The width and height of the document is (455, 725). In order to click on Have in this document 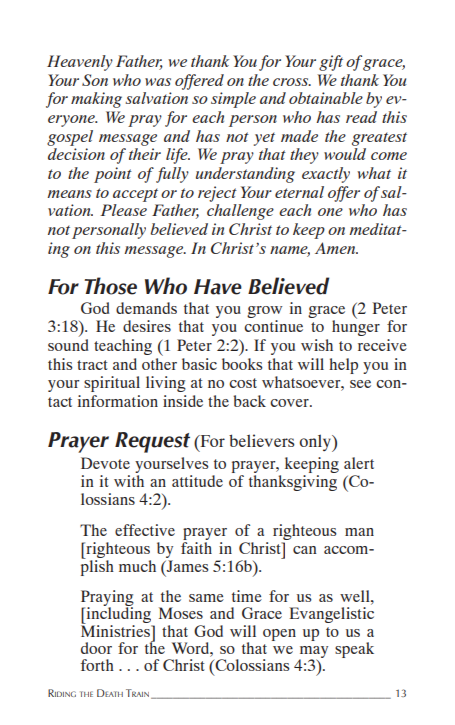, I will do `click(218, 287)`.
